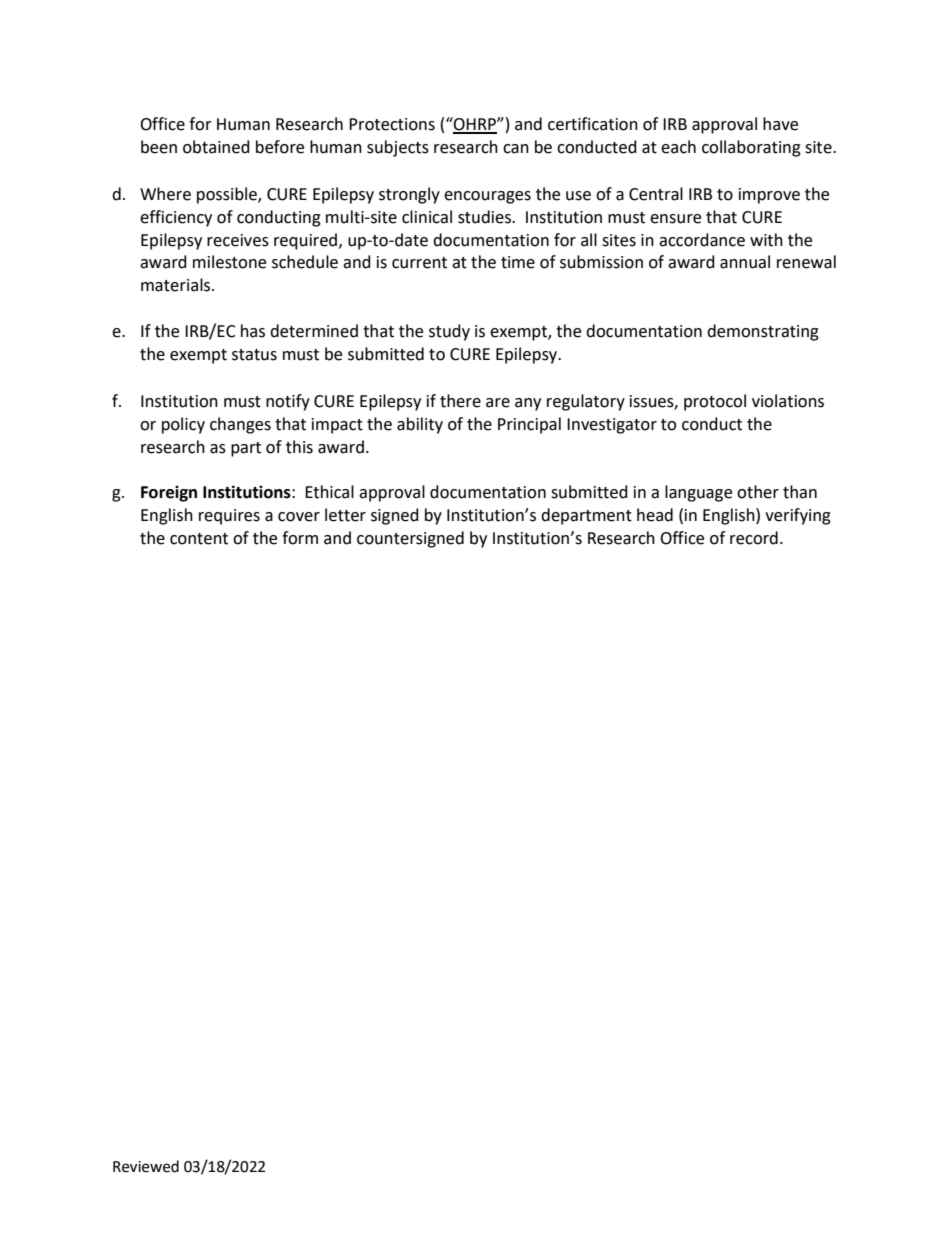 The image size is (952, 1233). I want to click on content, so click(199, 539).
